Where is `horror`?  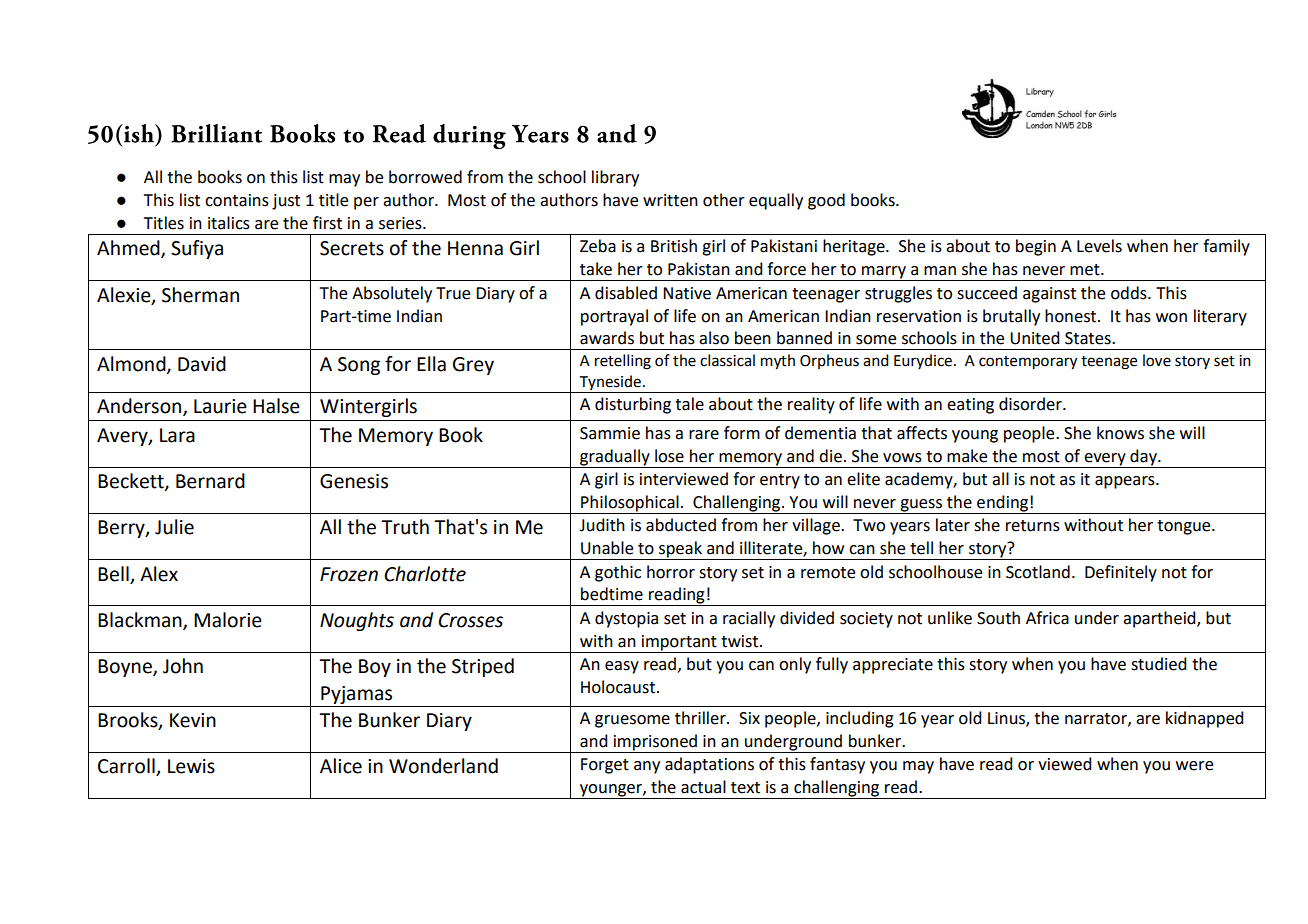
horror is located at coordinates (671, 572).
